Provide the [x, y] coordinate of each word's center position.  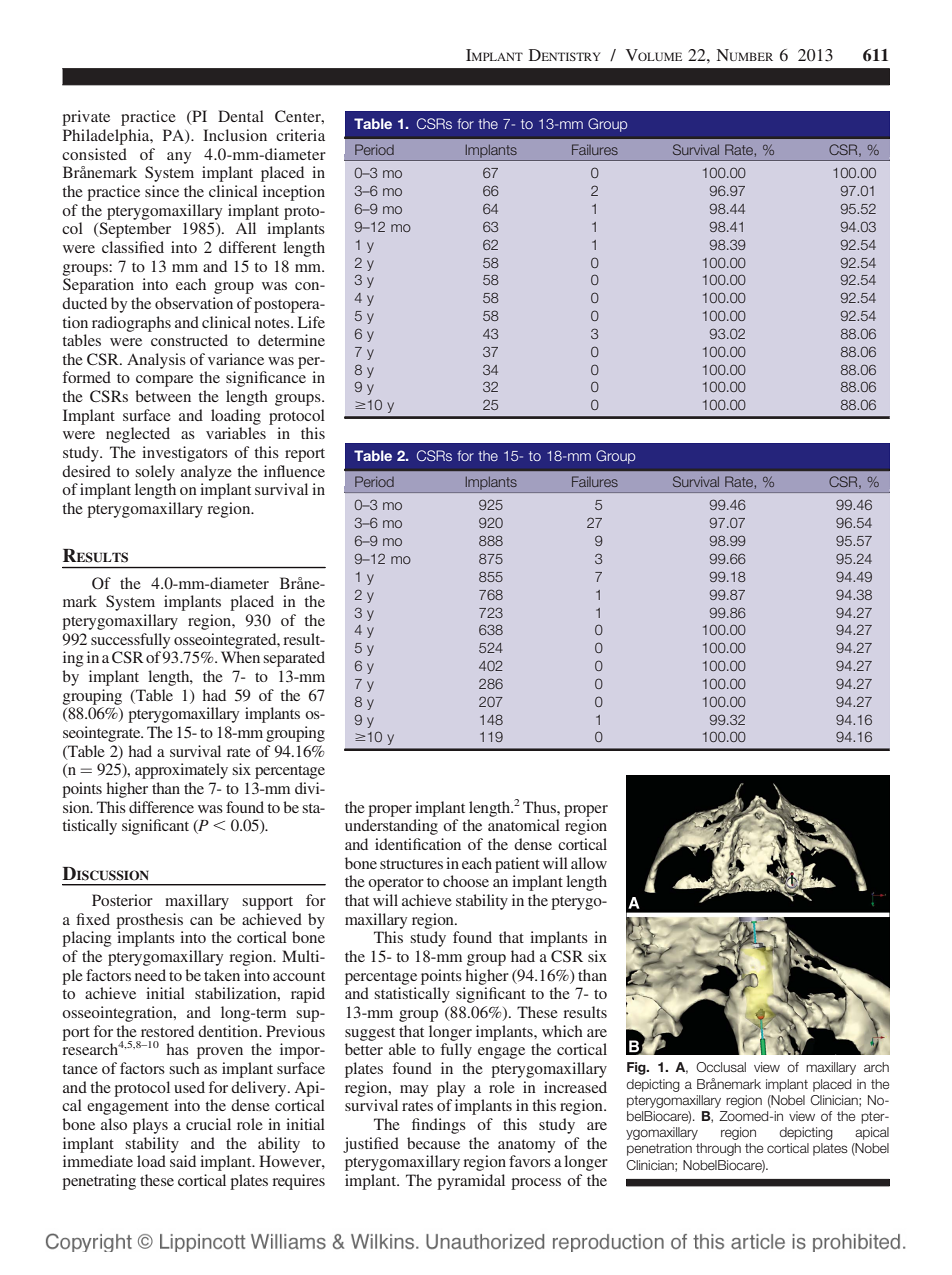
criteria [300, 135]
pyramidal [471, 1182]
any [179, 158]
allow [589, 863]
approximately [181, 771]
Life [311, 322]
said [183, 1161]
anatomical [524, 825]
